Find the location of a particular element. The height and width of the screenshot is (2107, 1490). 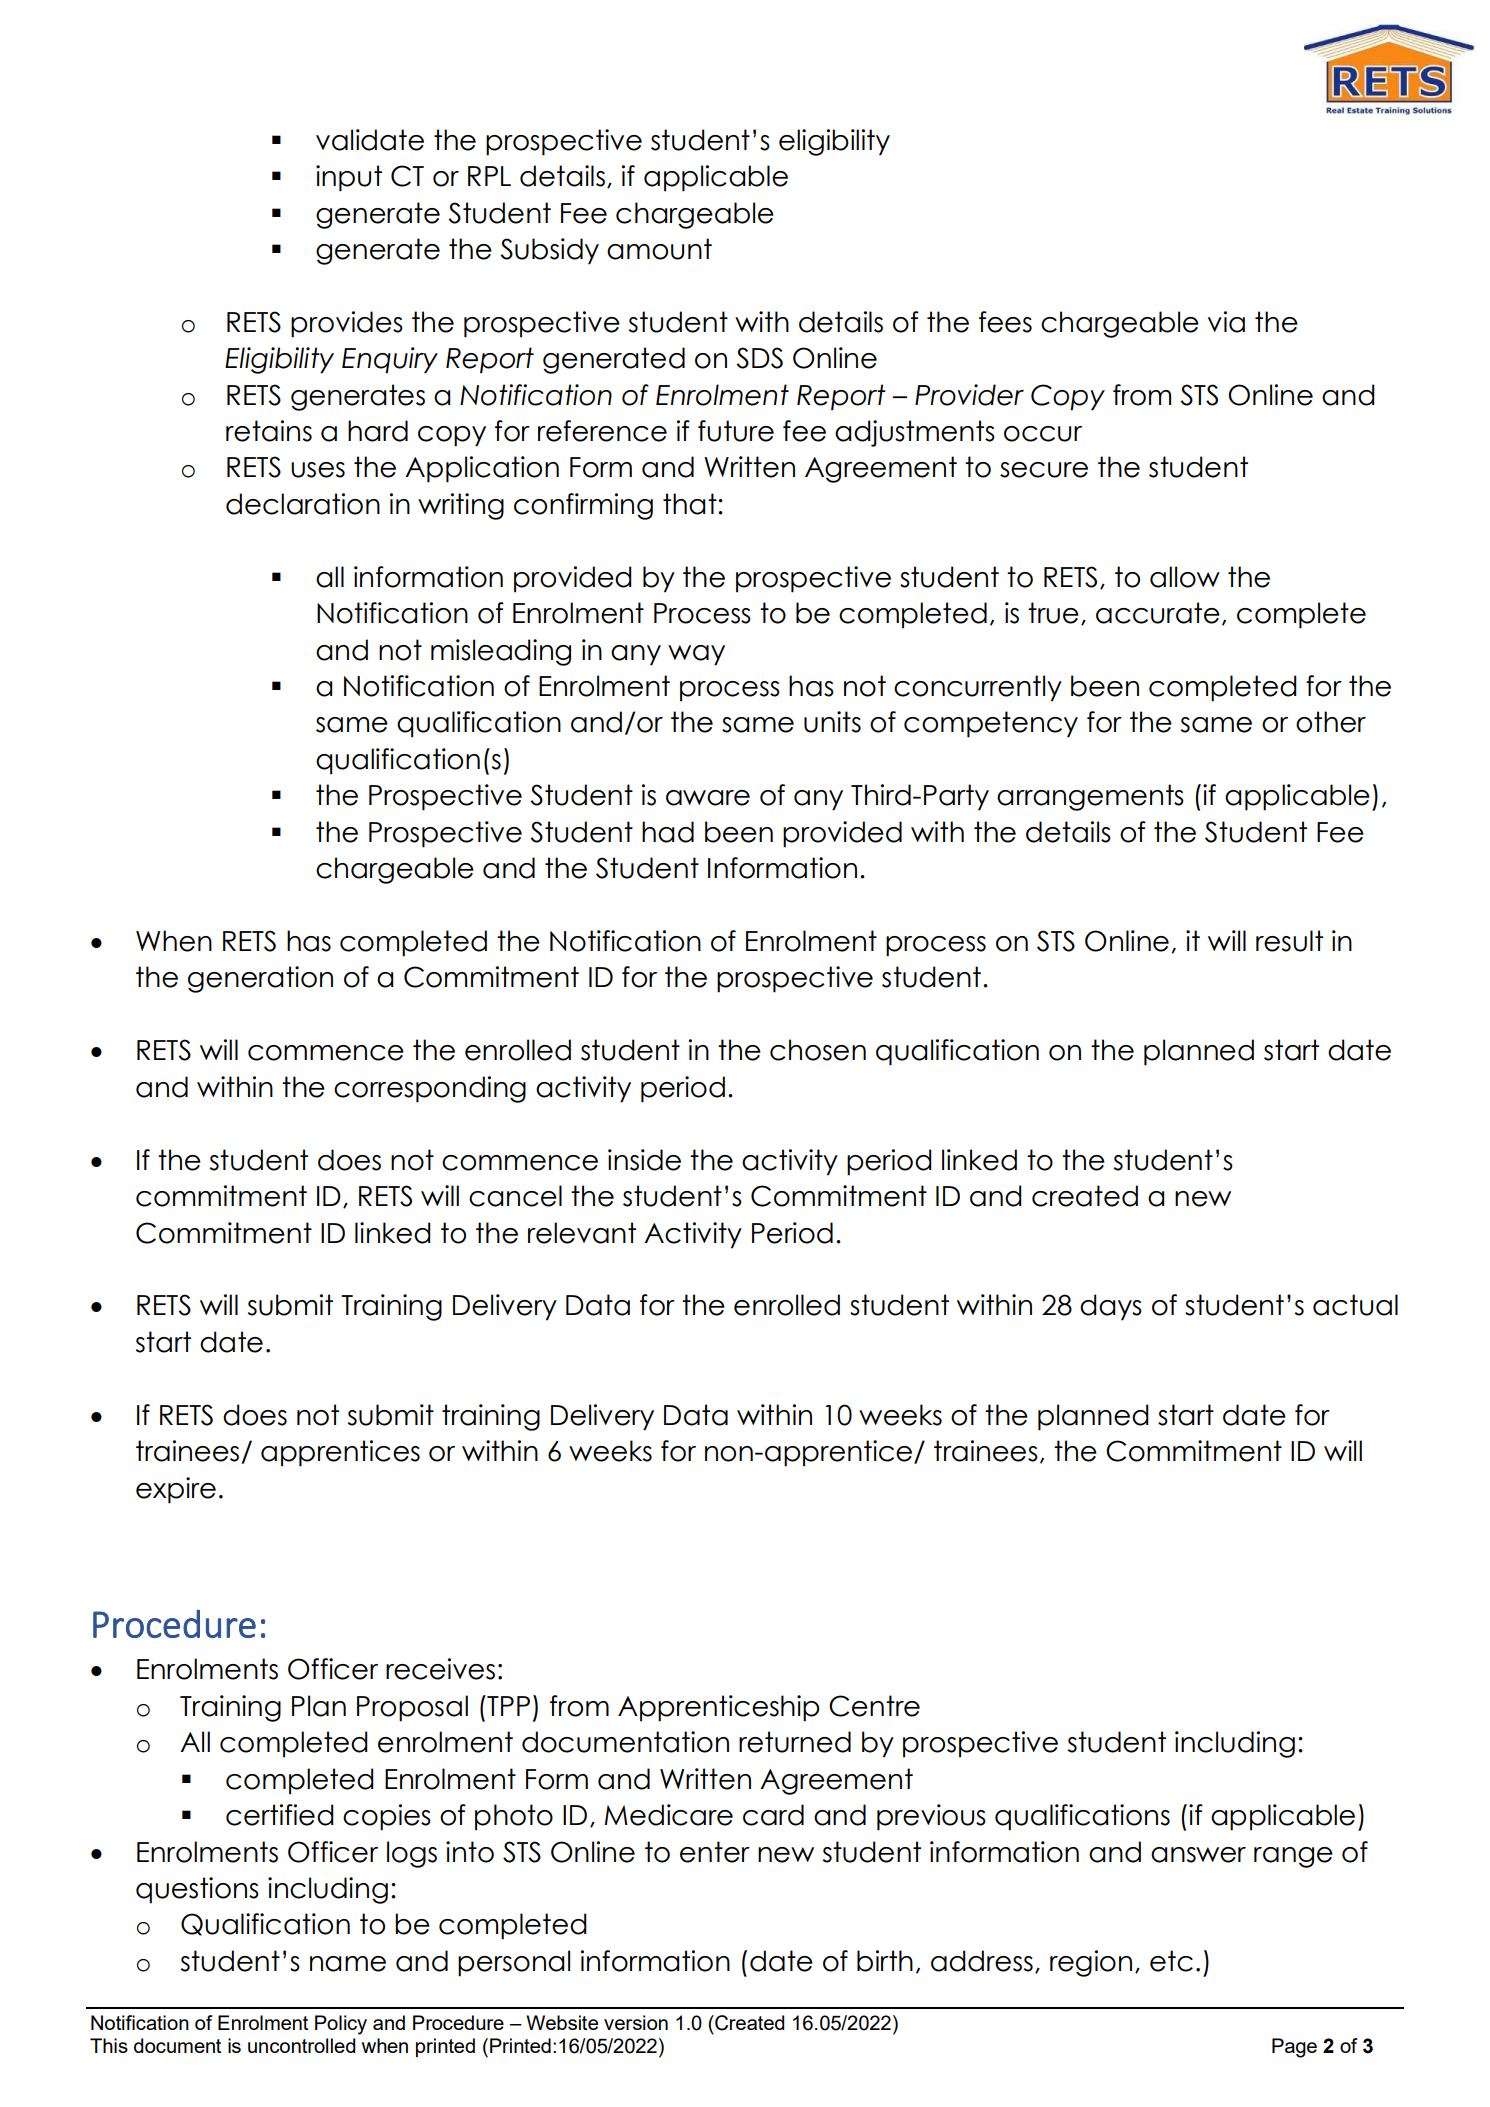

returned is located at coordinates (795, 1742).
